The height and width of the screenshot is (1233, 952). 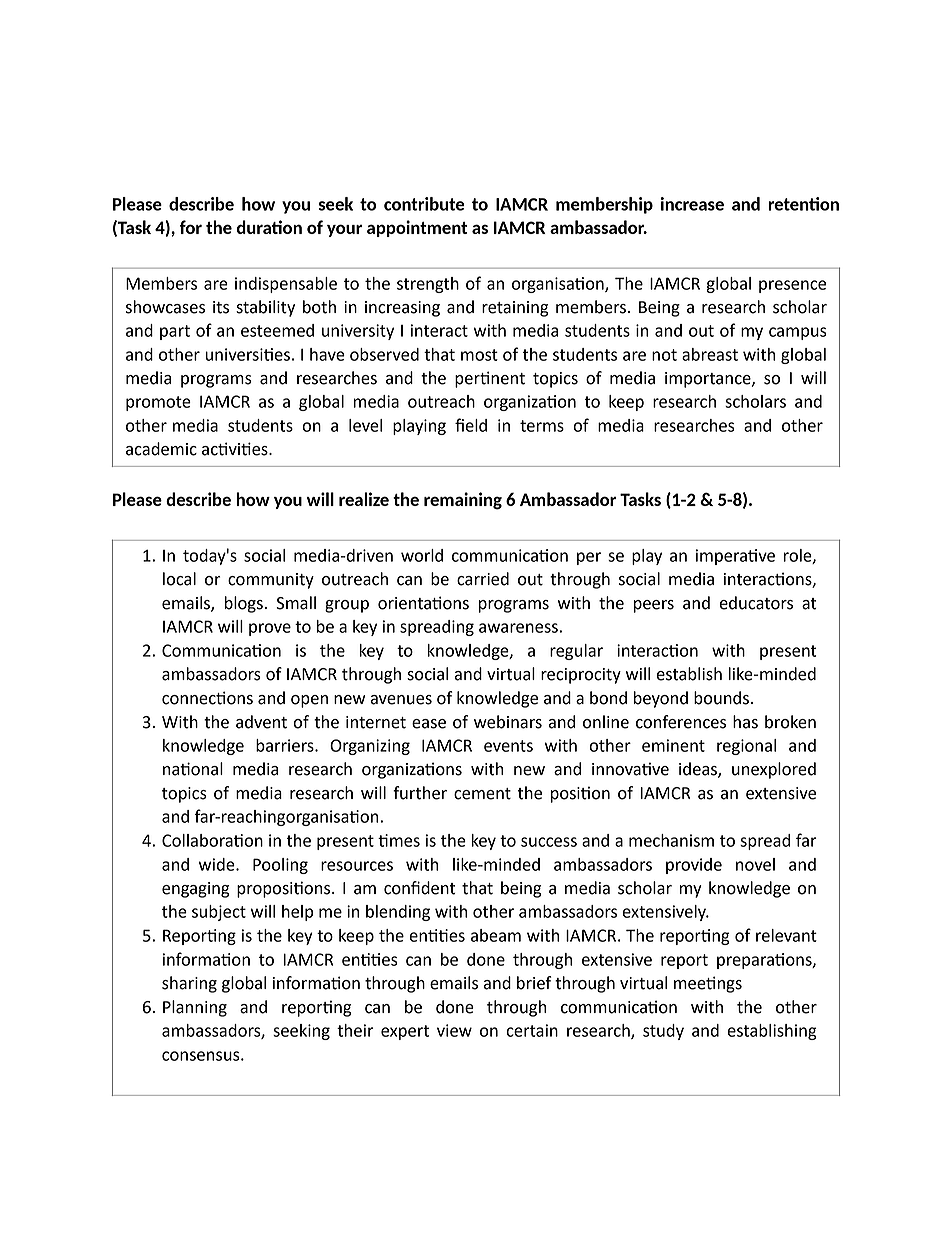 What do you see at coordinates (244, 604) in the screenshot?
I see `blogs` at bounding box center [244, 604].
